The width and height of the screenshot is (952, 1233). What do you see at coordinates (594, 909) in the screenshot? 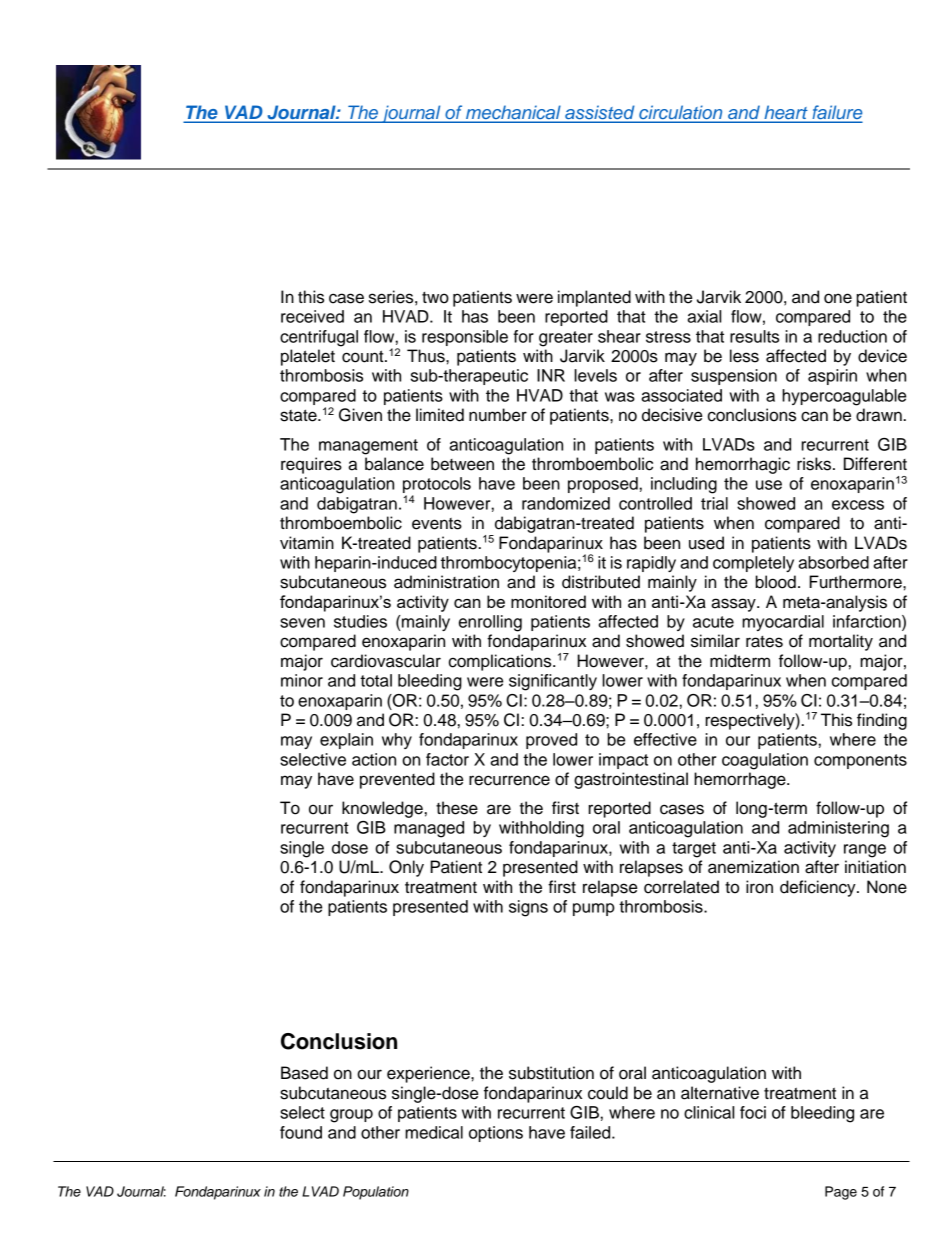
I see `pump` at bounding box center [594, 909].
